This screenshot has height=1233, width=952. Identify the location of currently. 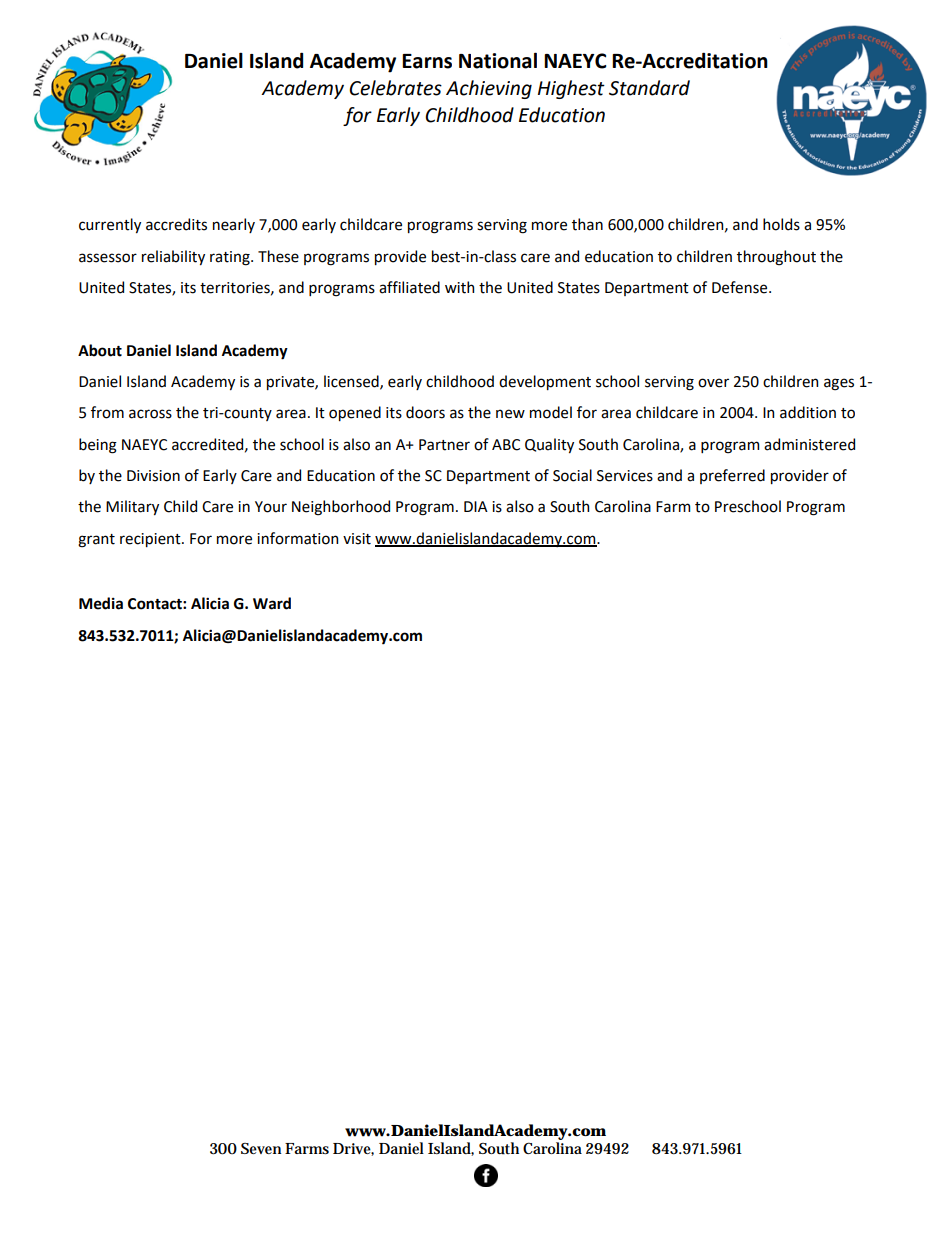
(110, 225).
